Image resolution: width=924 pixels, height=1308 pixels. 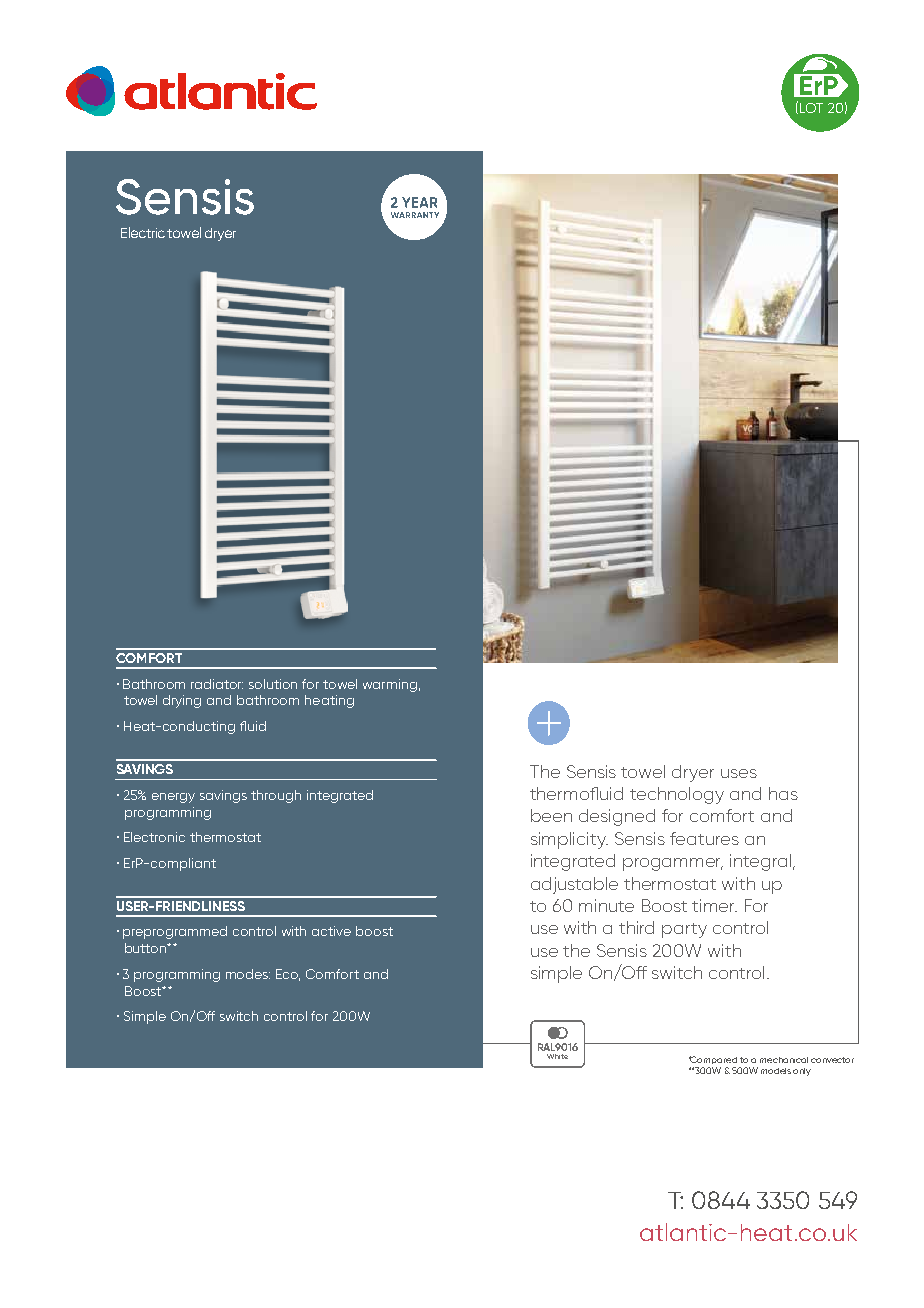 I want to click on simplicity, so click(x=569, y=840).
